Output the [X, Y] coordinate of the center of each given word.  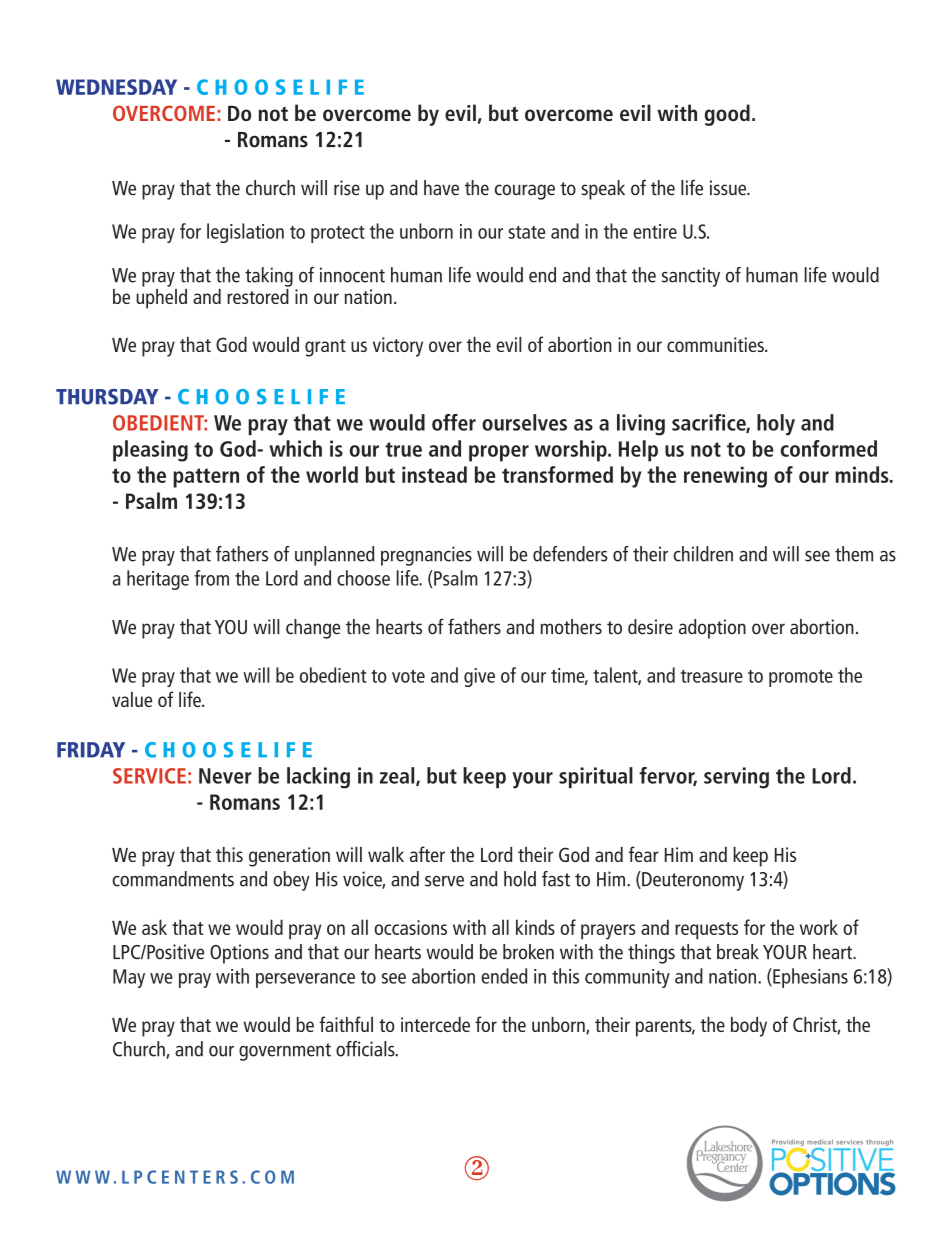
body [749, 1027]
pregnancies [426, 556]
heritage [158, 580]
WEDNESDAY [116, 87]
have [441, 188]
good [727, 115]
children [703, 554]
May [129, 978]
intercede [435, 1024]
